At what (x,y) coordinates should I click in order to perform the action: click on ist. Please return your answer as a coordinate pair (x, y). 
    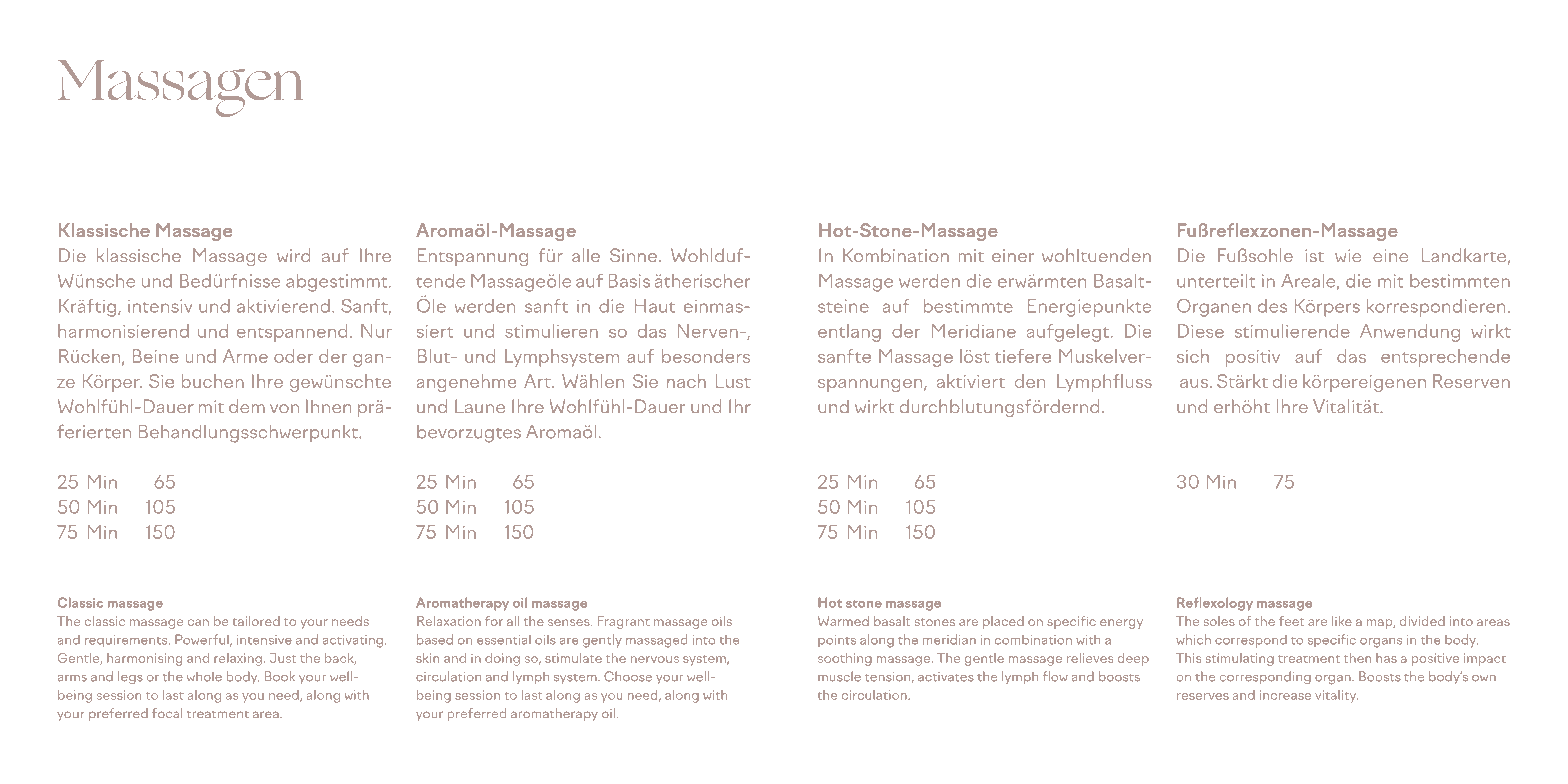
    Looking at the image, I should click on (1314, 255).
